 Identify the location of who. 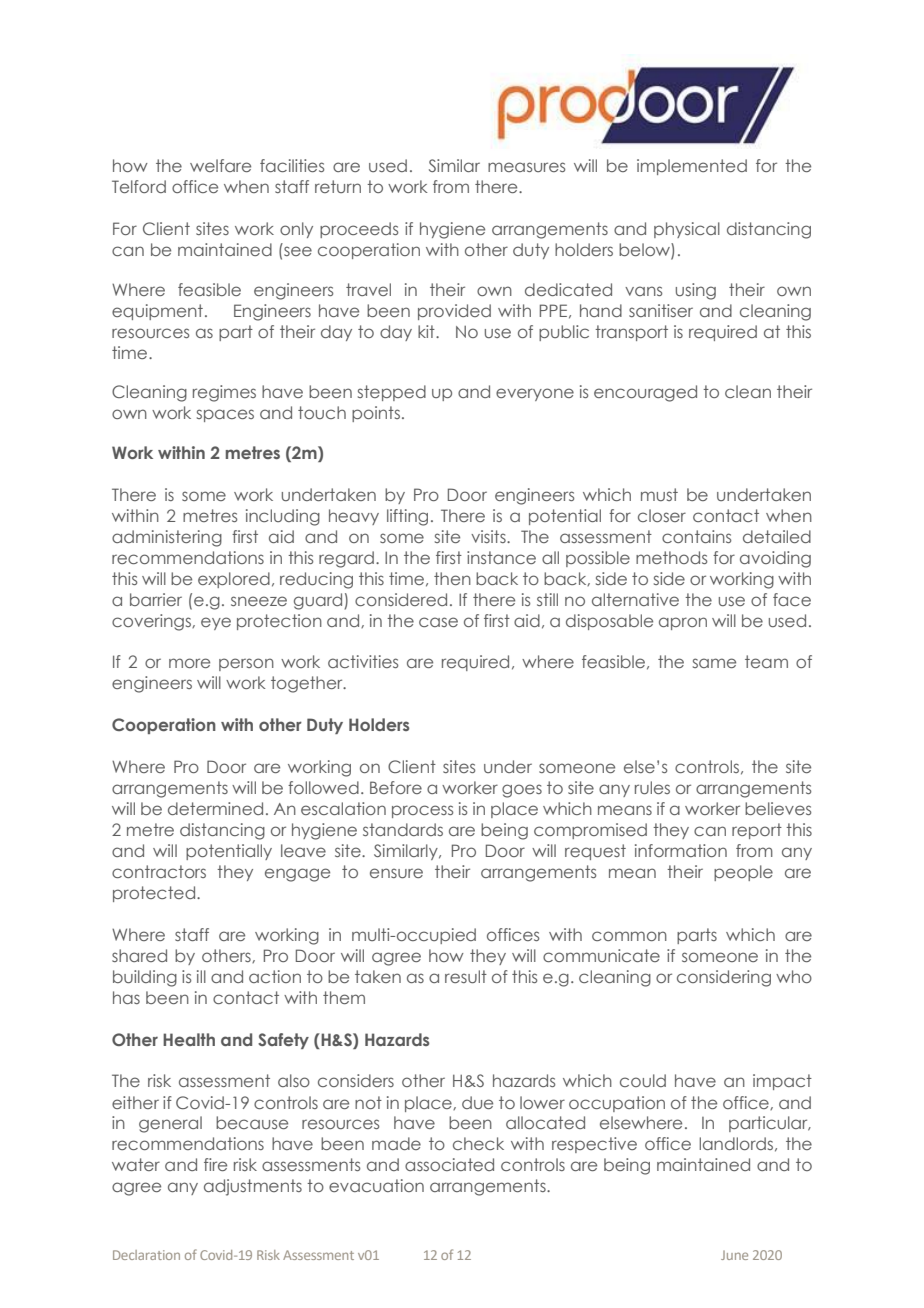
(794, 976).
